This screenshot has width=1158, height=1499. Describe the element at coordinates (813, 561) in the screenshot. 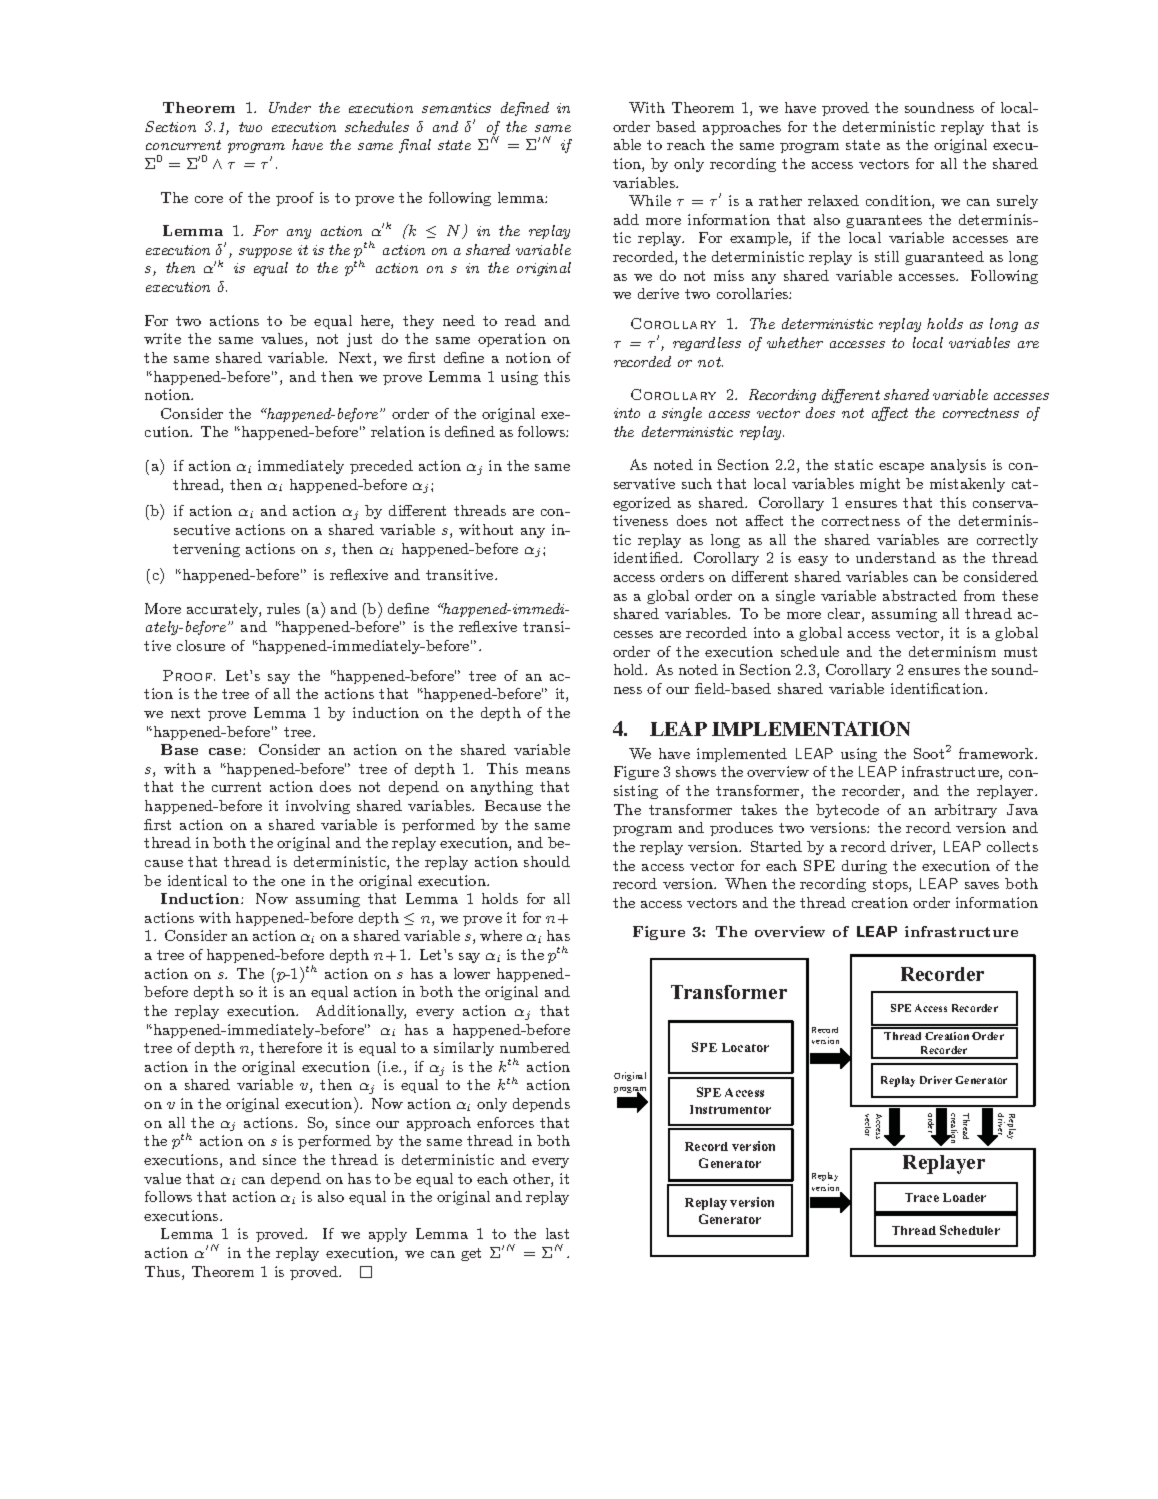

I see `easy` at that location.
